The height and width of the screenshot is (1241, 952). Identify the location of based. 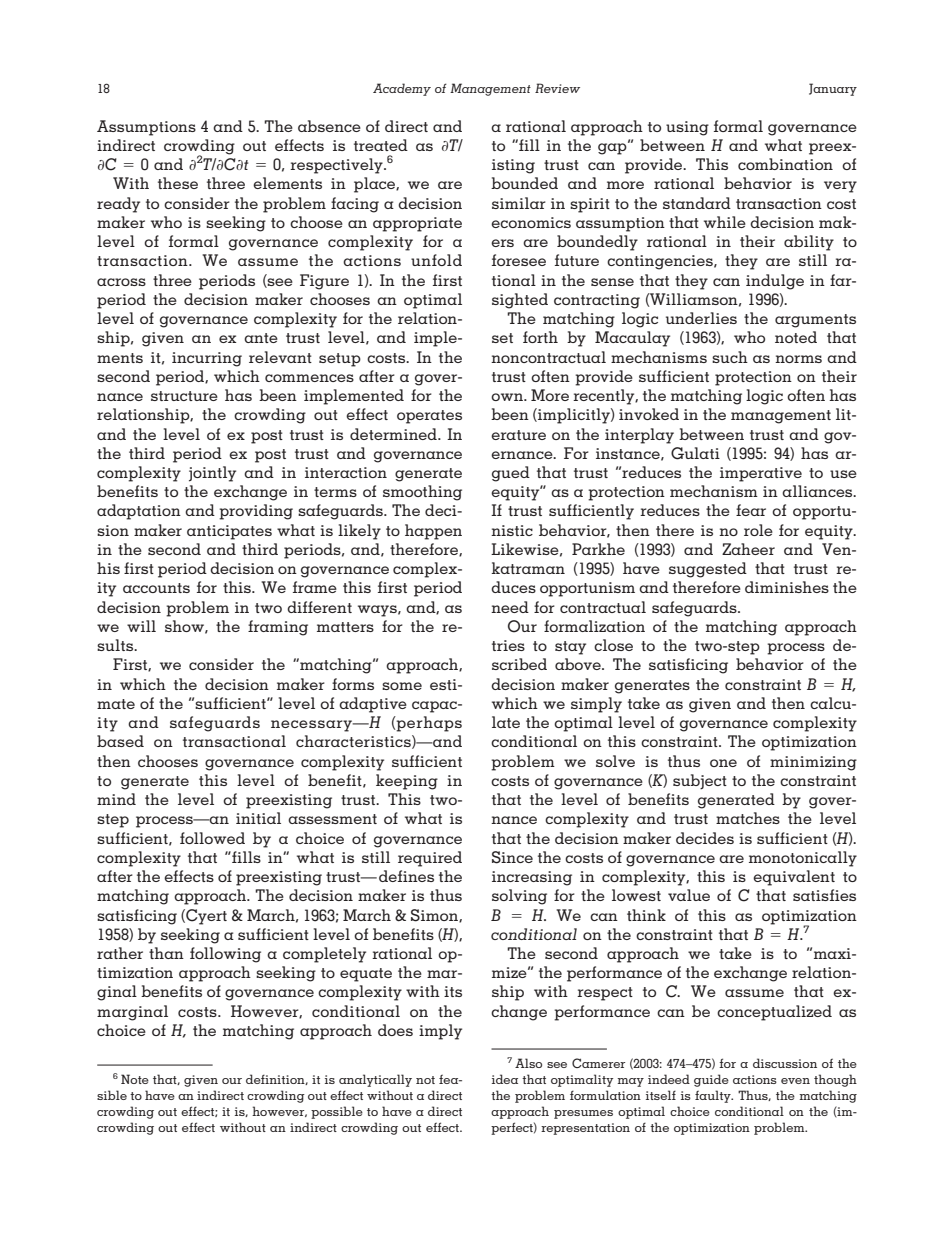
(120, 741).
